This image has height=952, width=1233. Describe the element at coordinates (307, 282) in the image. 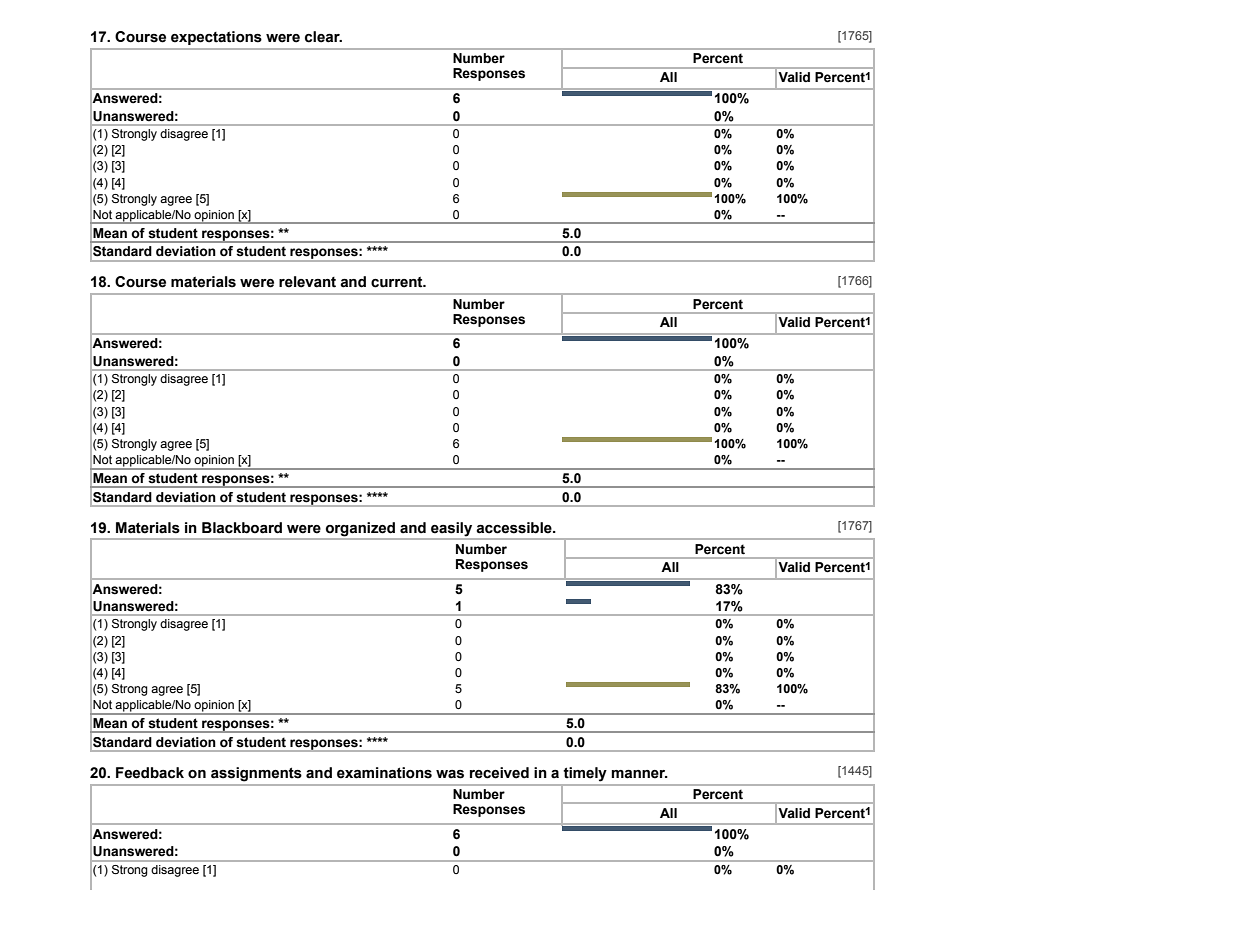

I see `relevant` at that location.
